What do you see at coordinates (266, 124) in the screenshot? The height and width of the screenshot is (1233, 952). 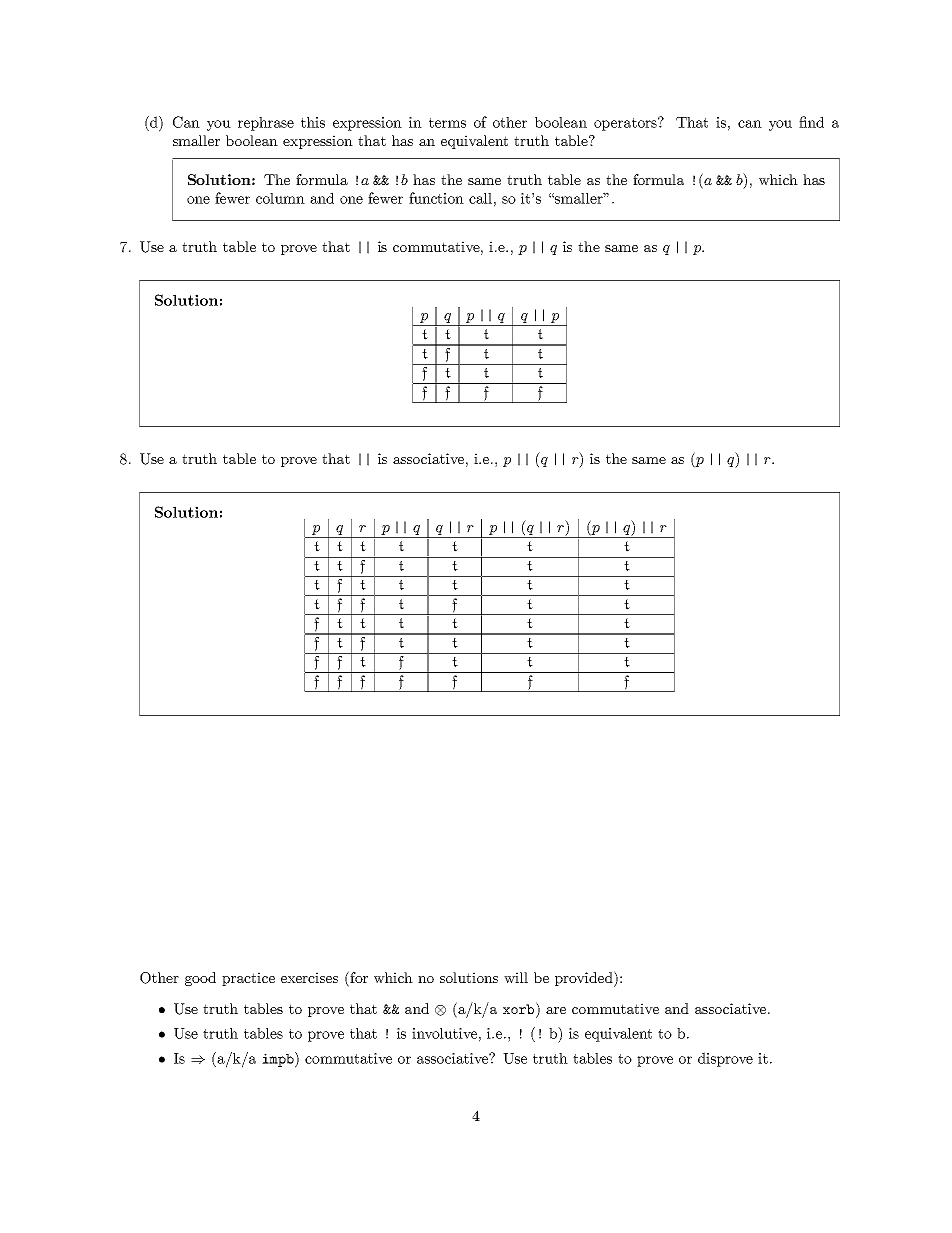 I see `rephrase` at bounding box center [266, 124].
